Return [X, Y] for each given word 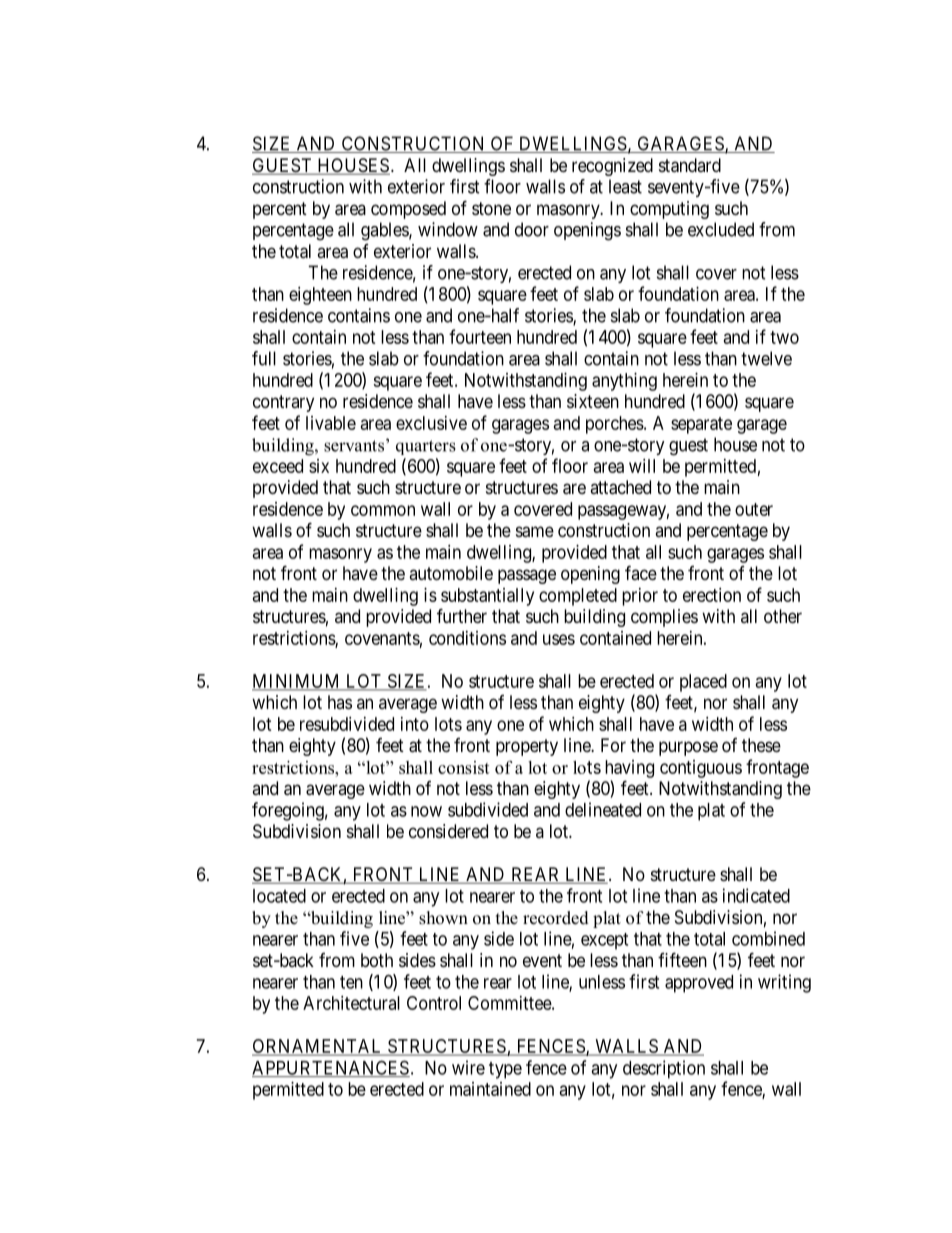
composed [408, 210]
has [340, 702]
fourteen [480, 336]
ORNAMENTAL [318, 1047]
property [527, 747]
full [264, 358]
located [279, 896]
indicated [756, 895]
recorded [556, 918]
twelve [766, 358]
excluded [721, 229]
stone [491, 208]
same [535, 532]
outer [754, 509]
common [383, 510]
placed [703, 683]
